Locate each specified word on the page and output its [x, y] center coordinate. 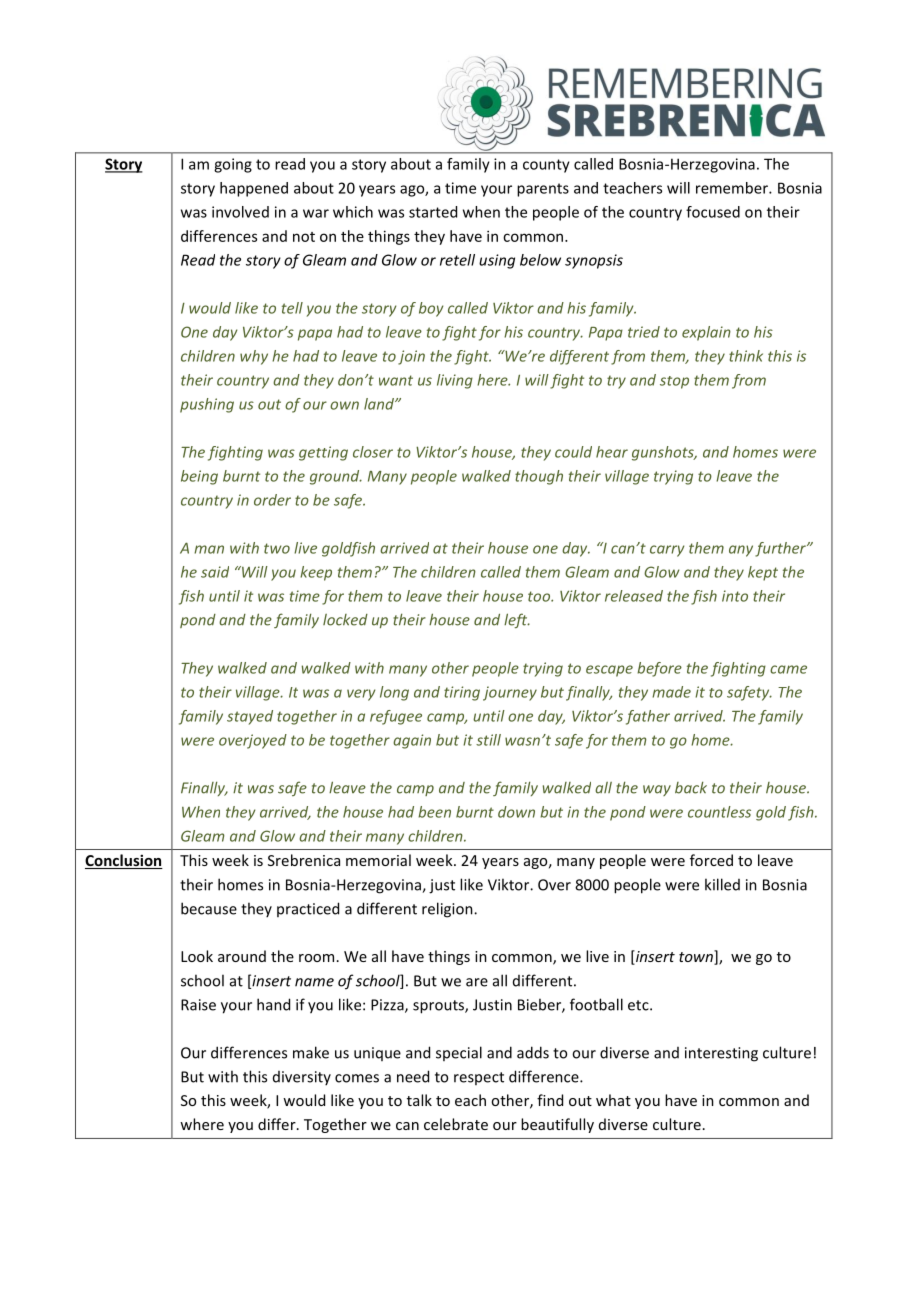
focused [713, 212]
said [215, 572]
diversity [302, 1078]
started [433, 212]
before [659, 669]
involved [240, 212]
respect [479, 1078]
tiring [462, 693]
